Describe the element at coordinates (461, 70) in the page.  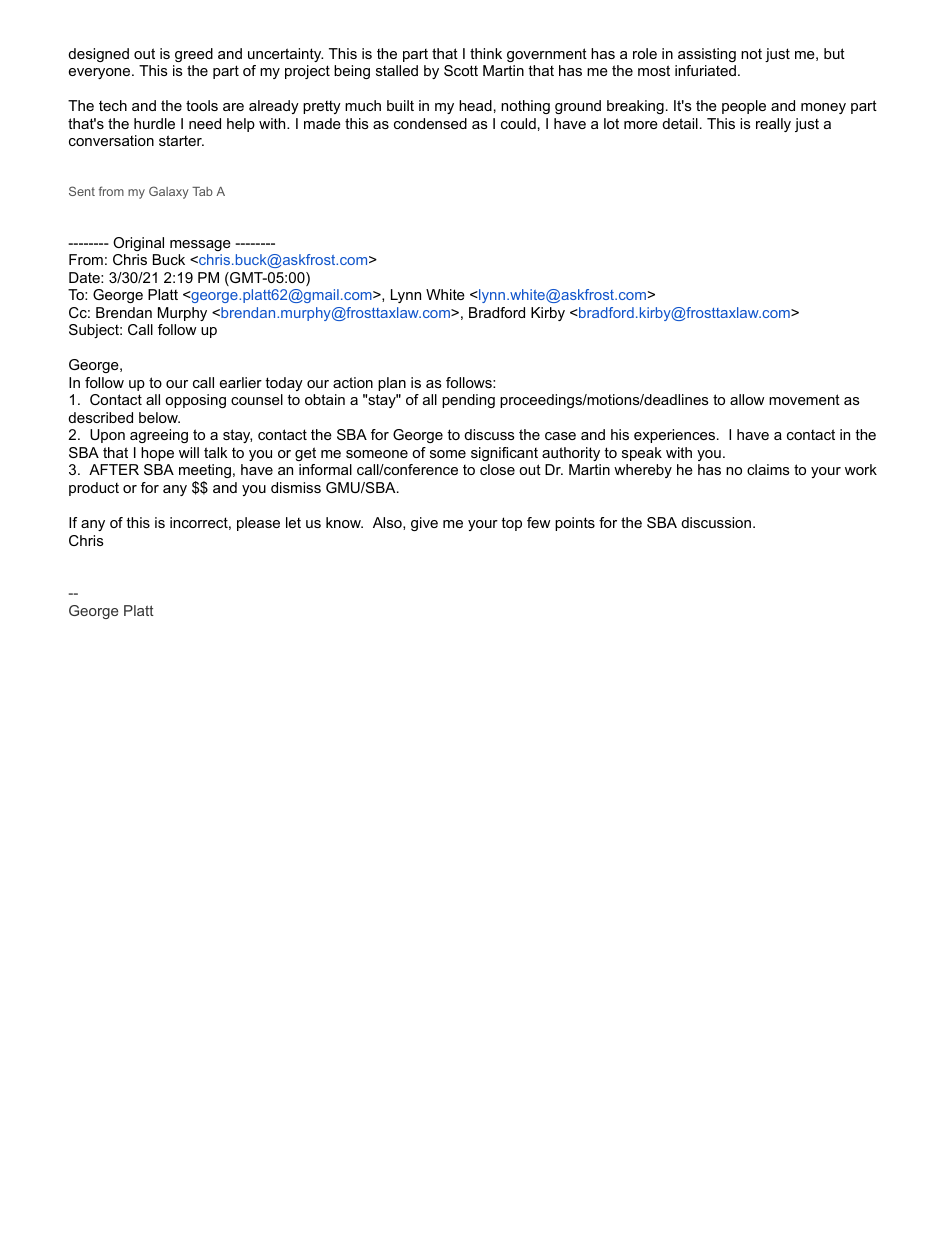
I see `Scott` at that location.
